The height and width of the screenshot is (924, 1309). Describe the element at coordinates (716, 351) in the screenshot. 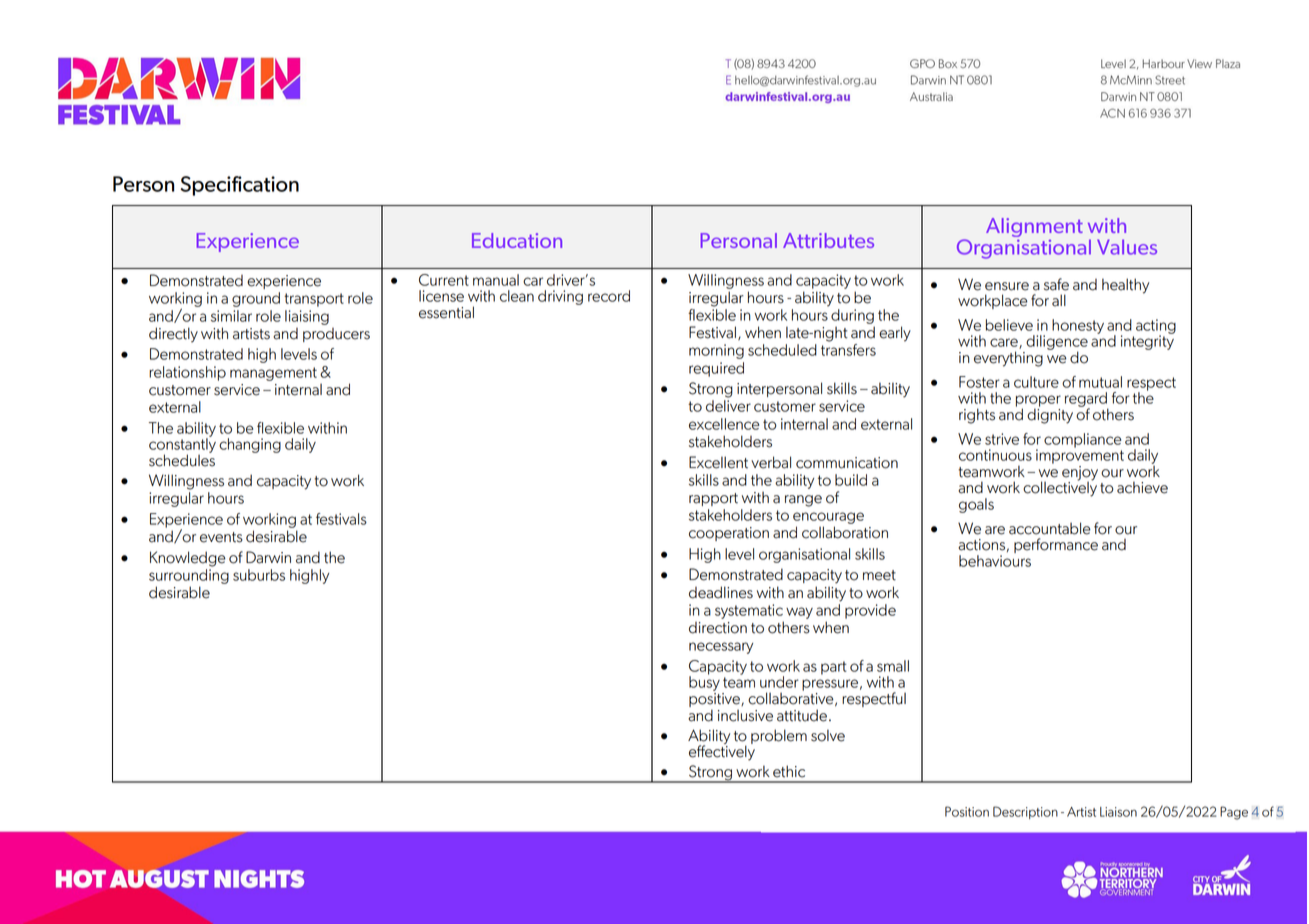

I see `morning` at that location.
